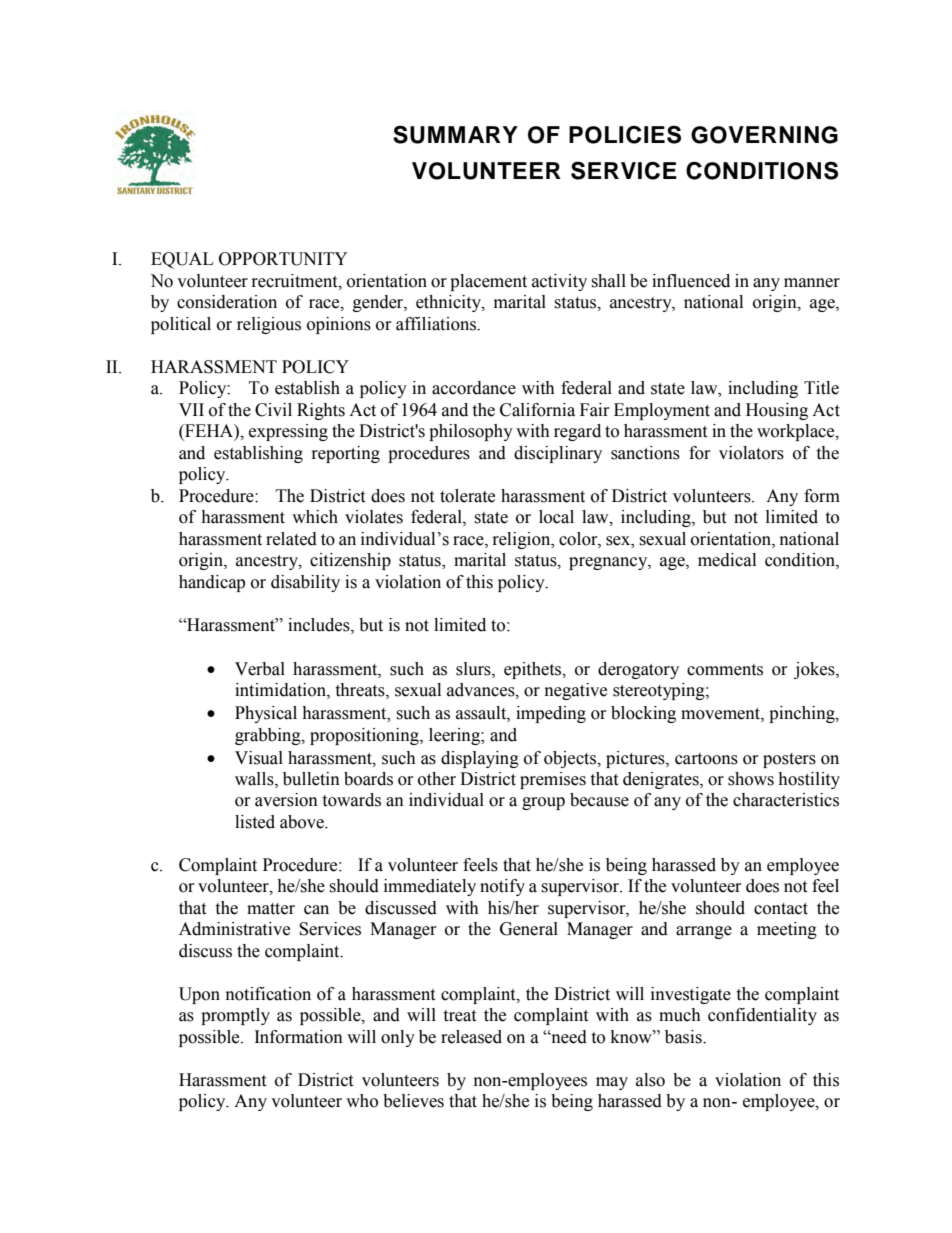 Image resolution: width=952 pixels, height=1233 pixels. What do you see at coordinates (764, 135) in the screenshot?
I see `GOVERNING` at bounding box center [764, 135].
